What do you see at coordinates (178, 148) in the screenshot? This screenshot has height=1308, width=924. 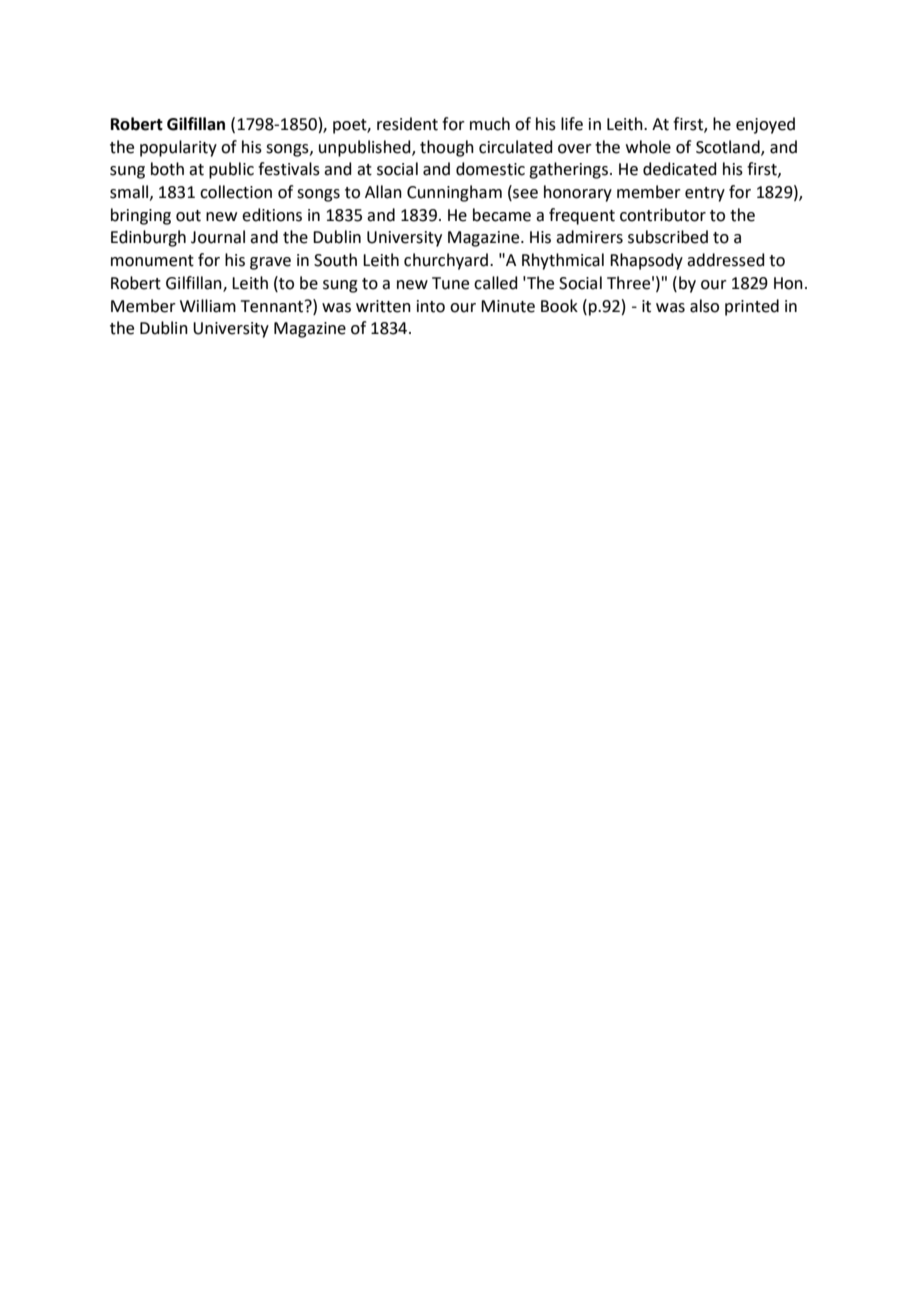 I see `popularity` at bounding box center [178, 148].
